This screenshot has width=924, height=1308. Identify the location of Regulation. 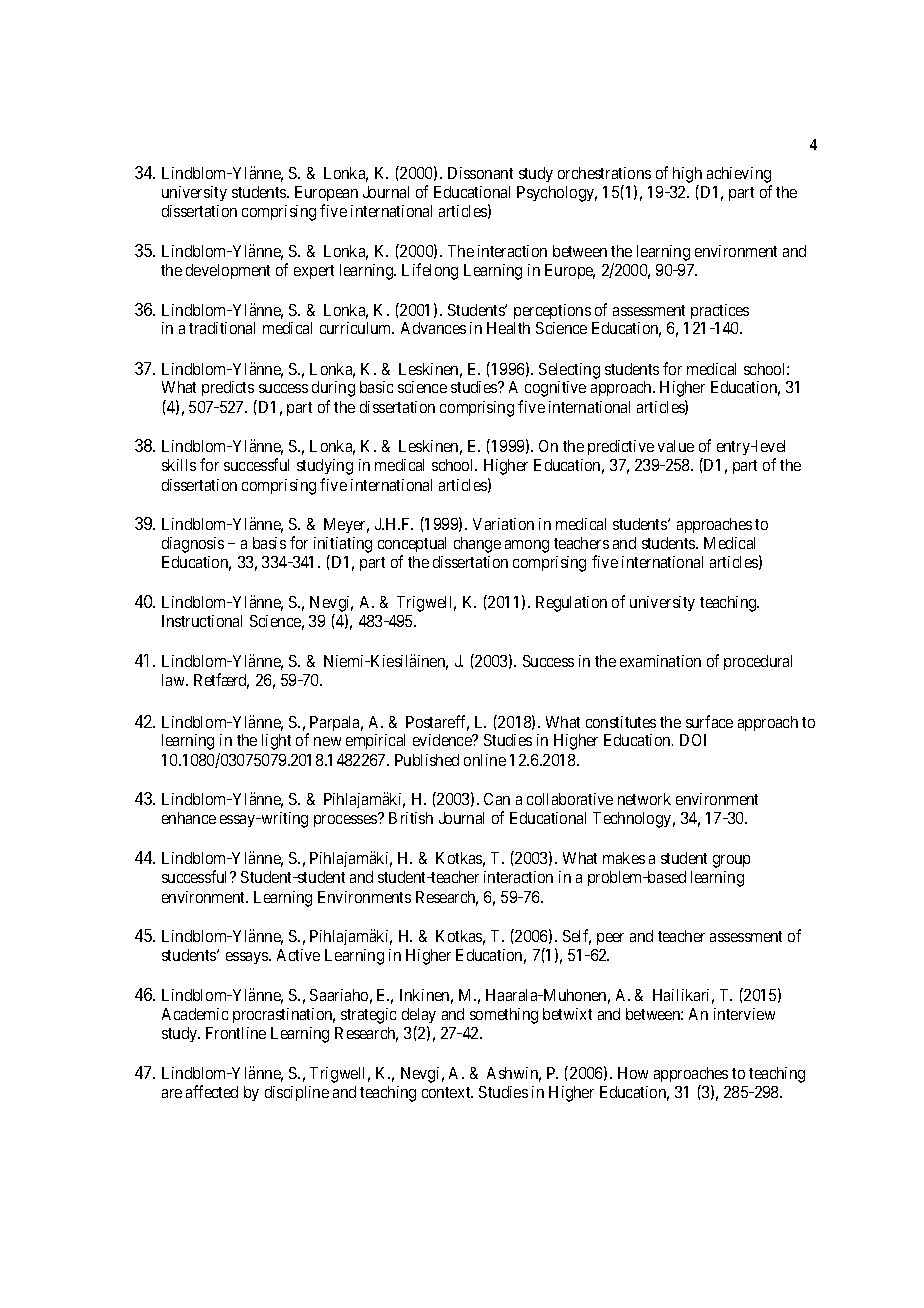
(571, 604).
